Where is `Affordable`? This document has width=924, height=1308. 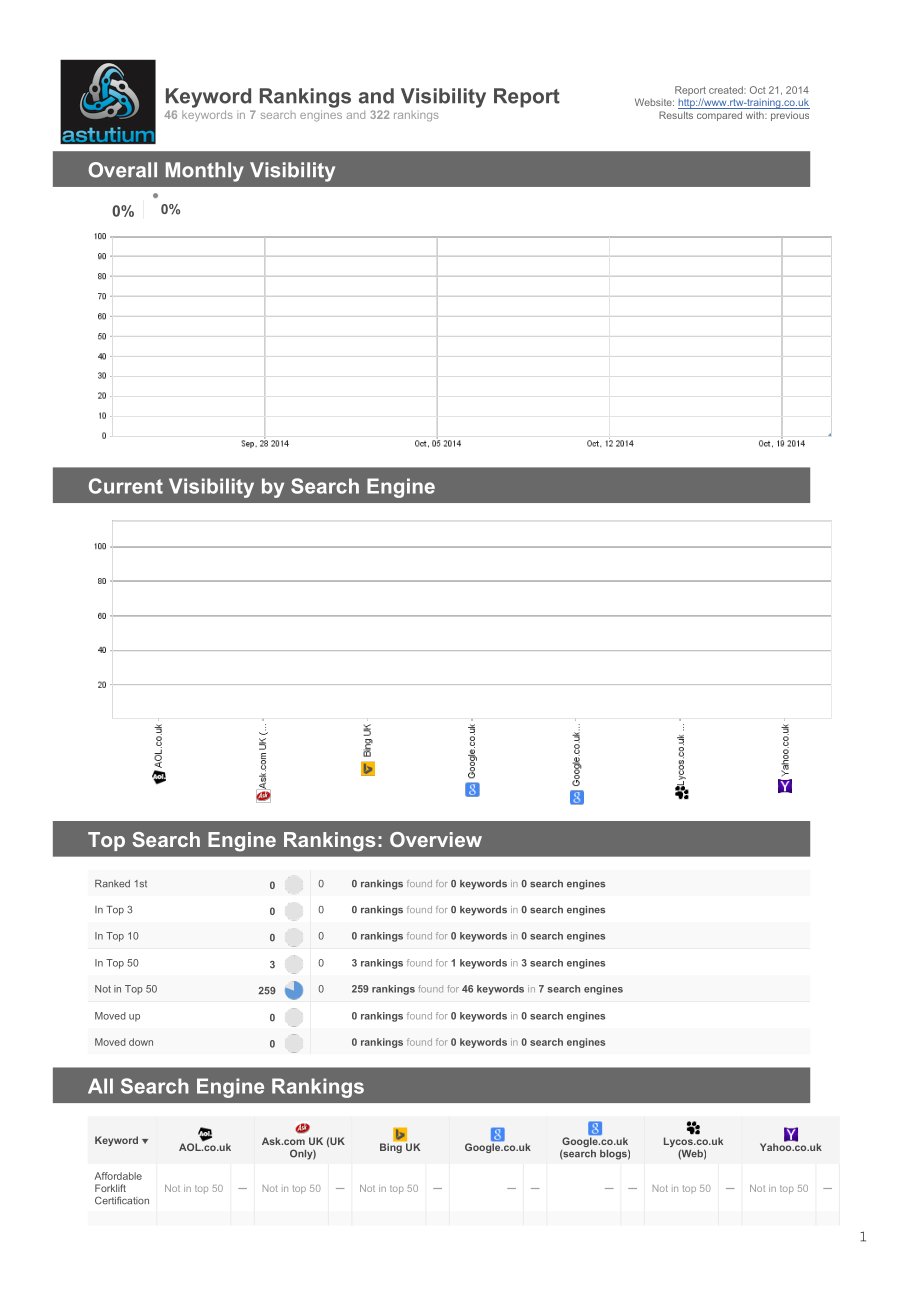
Affordable is located at coordinates (118, 1176).
